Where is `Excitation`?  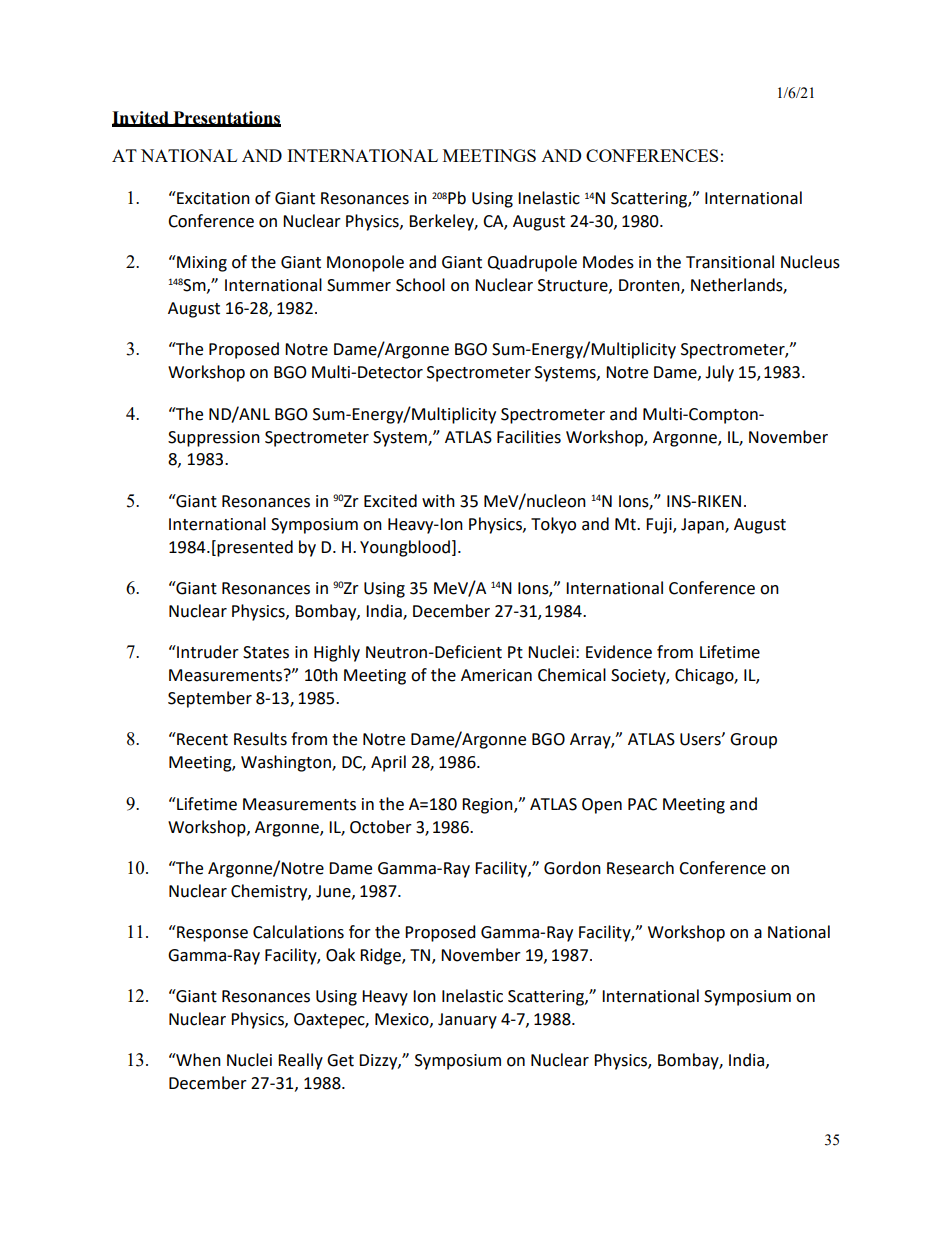
Excitation is located at coordinates (212, 198).
